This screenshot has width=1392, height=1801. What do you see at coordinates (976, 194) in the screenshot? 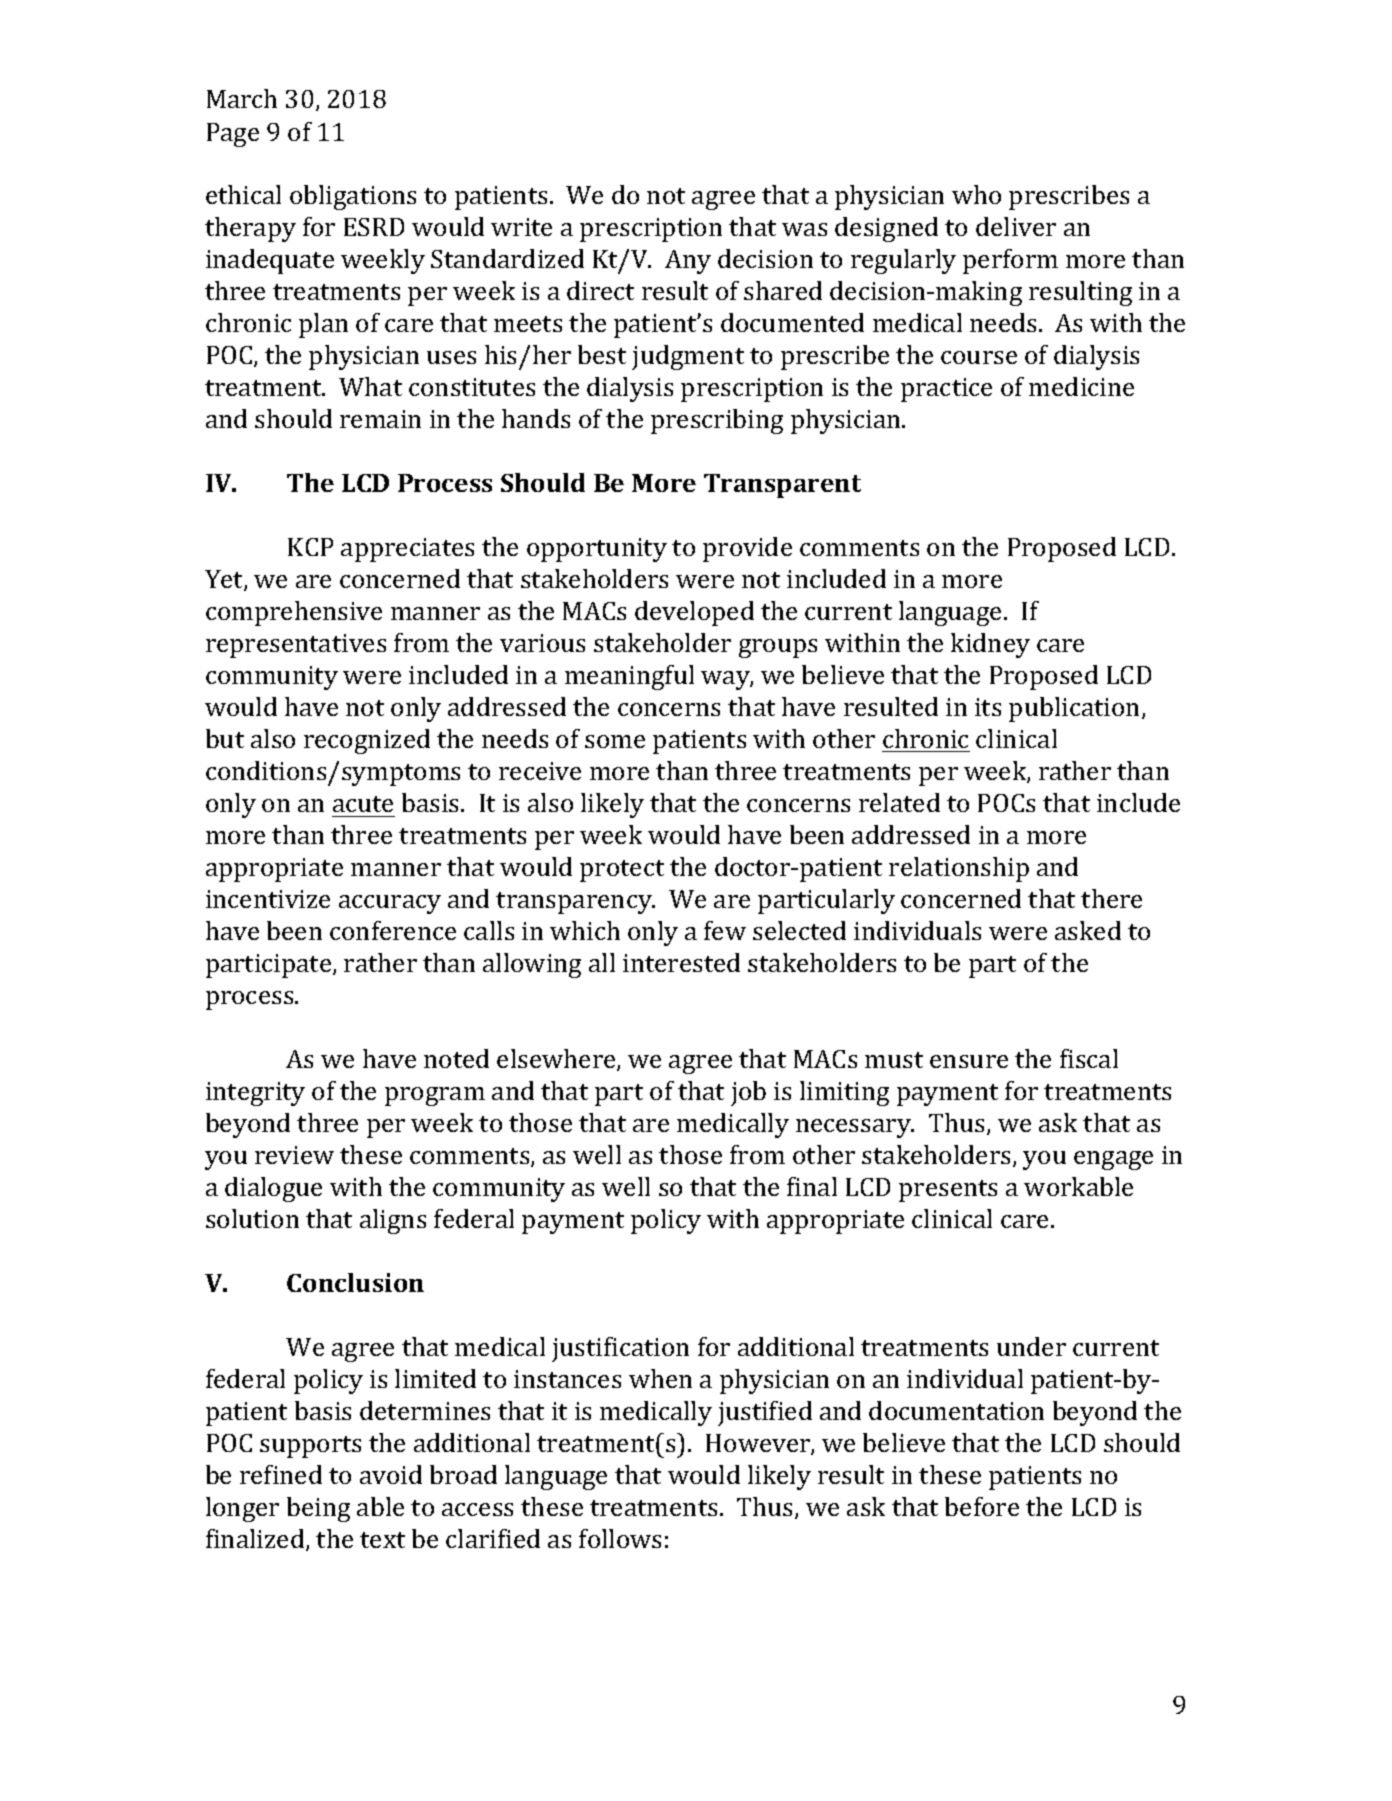
I see `who` at bounding box center [976, 194].
